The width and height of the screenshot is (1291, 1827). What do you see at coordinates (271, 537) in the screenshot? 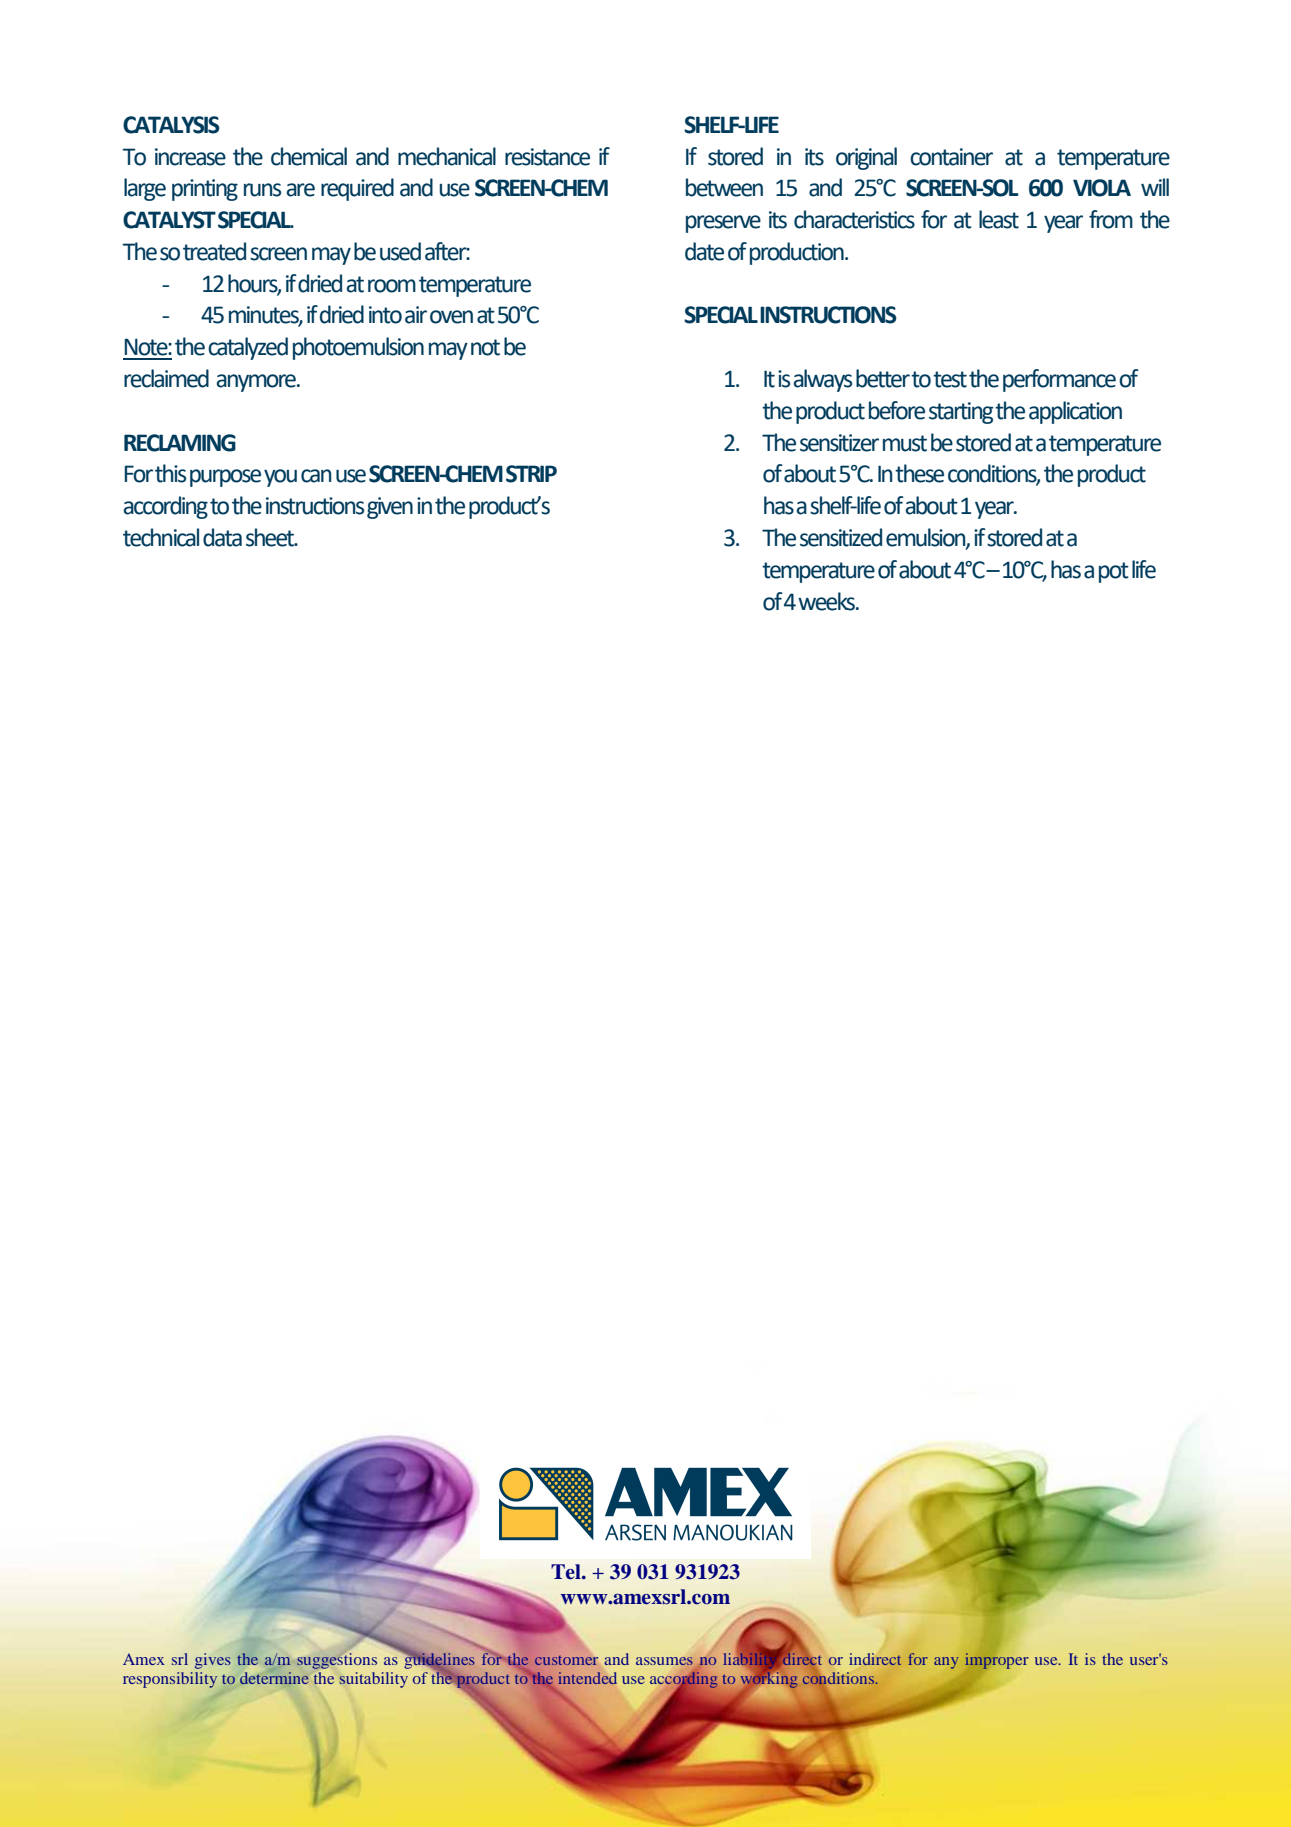
I see `sheet` at bounding box center [271, 537].
